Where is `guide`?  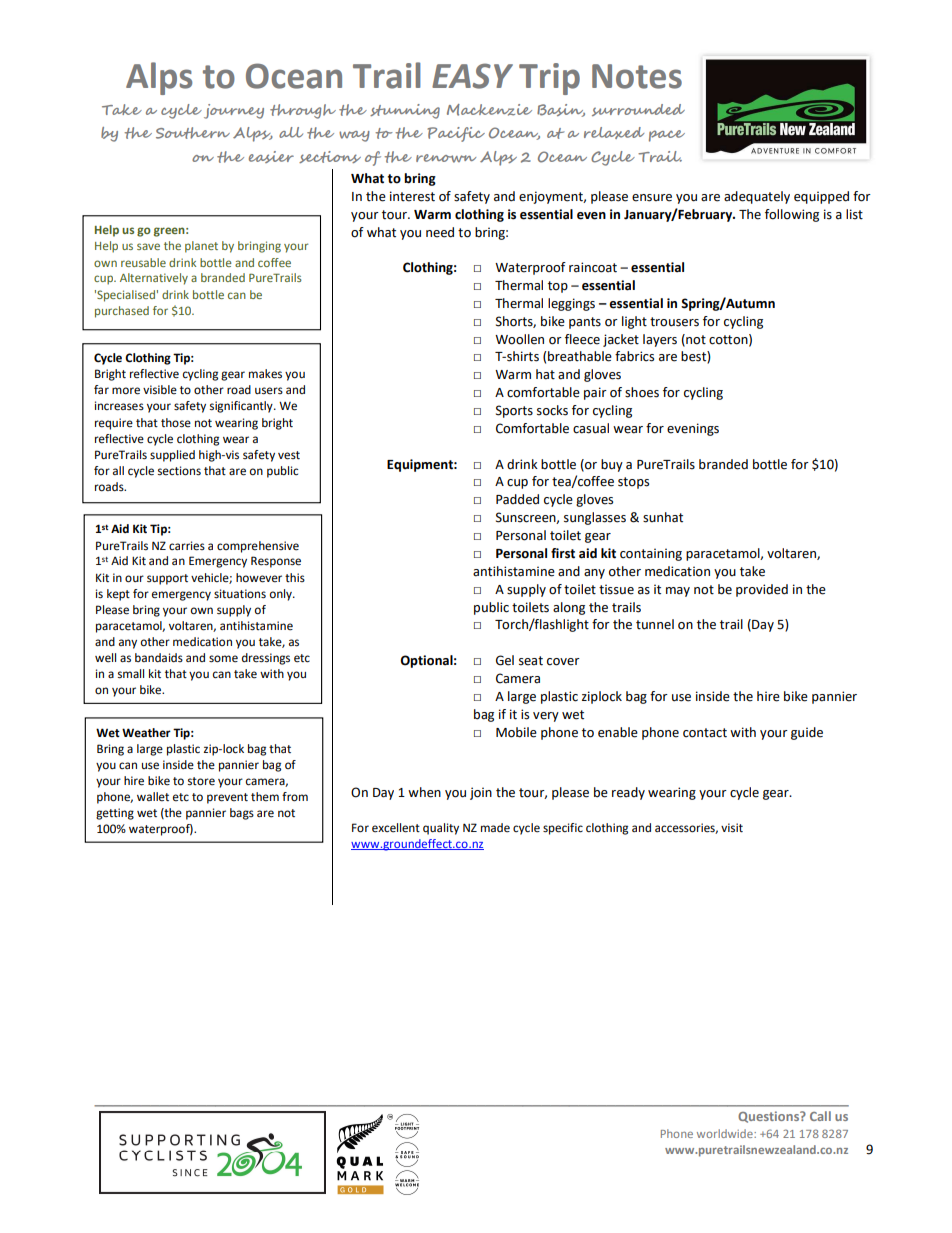
guide is located at coordinates (807, 733).
